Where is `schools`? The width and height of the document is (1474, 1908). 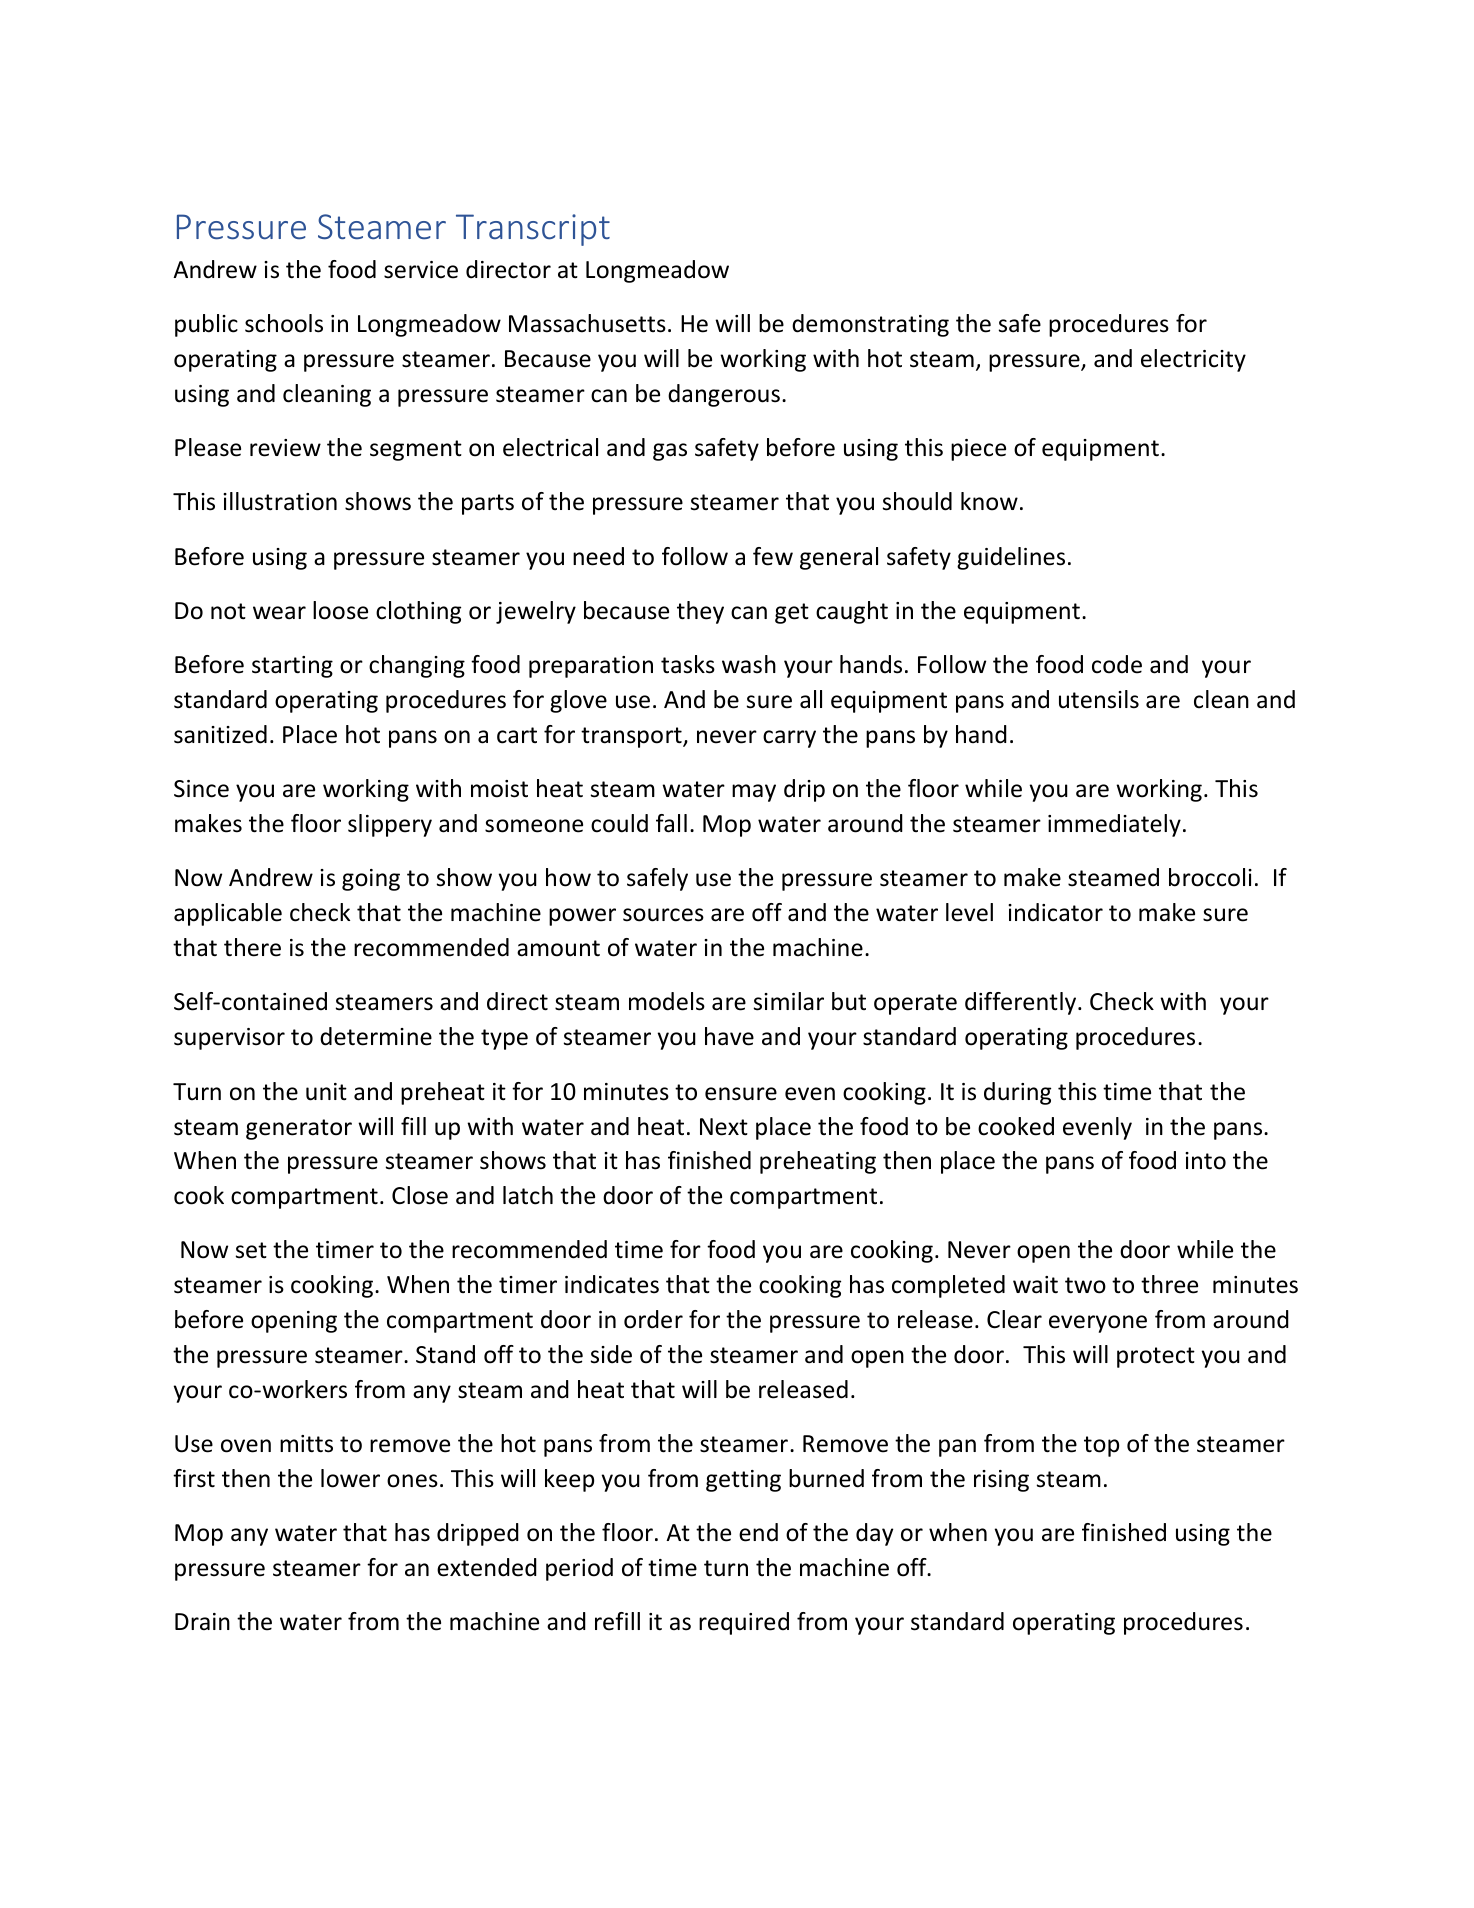
schools is located at coordinates (284, 323).
